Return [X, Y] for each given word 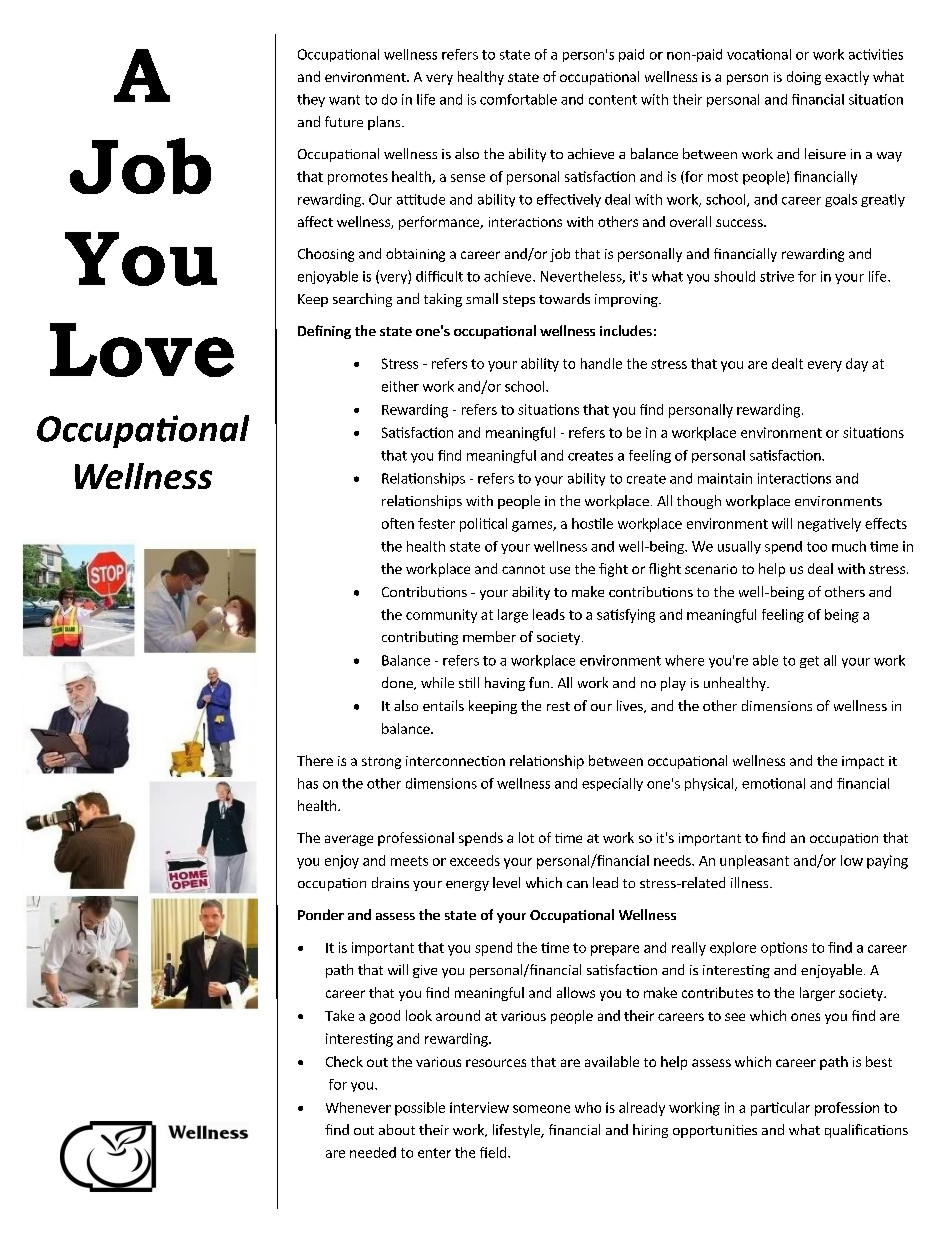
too [817, 547]
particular [780, 1109]
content [613, 100]
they [311, 100]
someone [541, 1109]
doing [804, 78]
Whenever [358, 1107]
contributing [420, 638]
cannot [523, 569]
